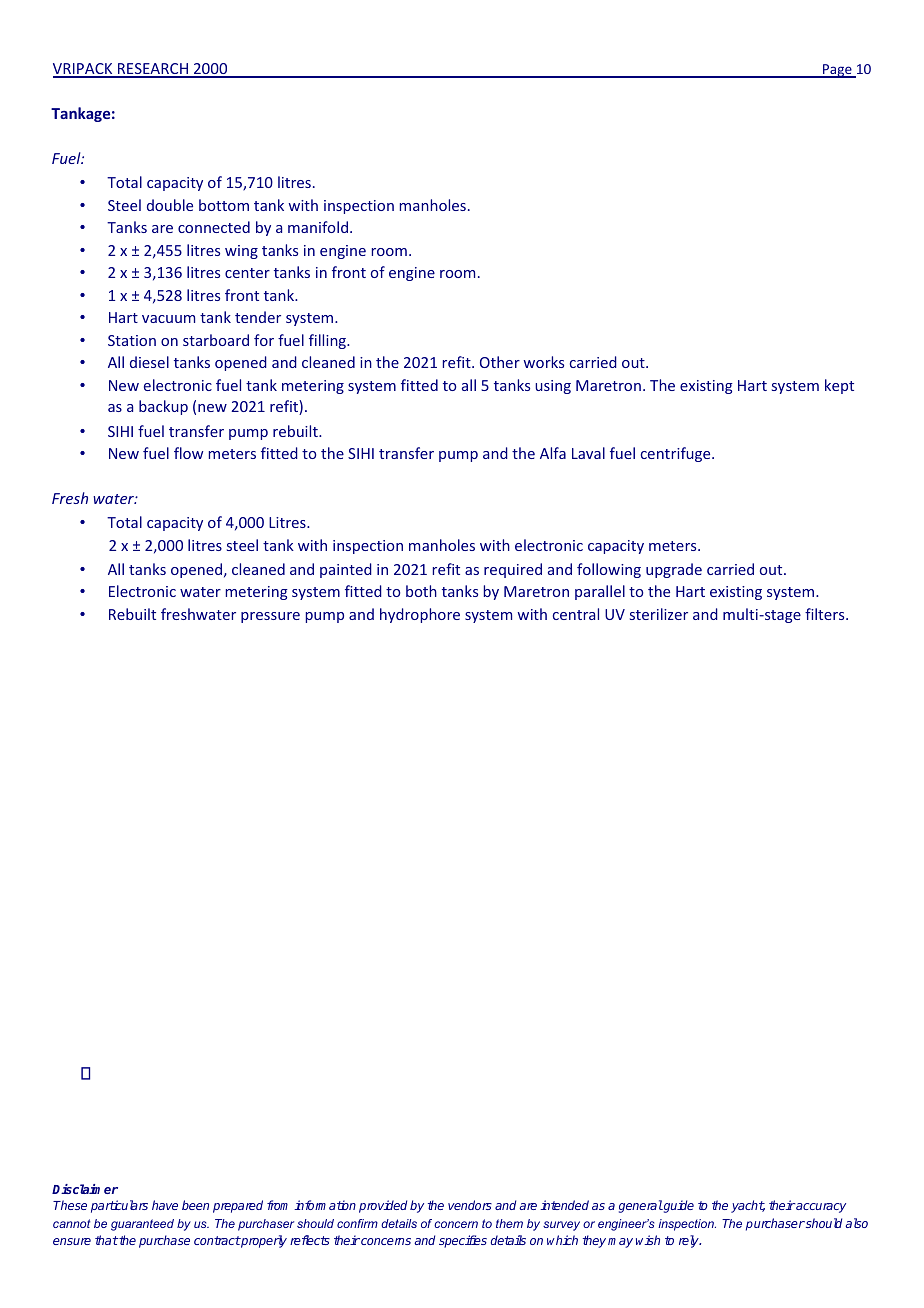  What do you see at coordinates (553, 453) in the document?
I see `Alfa` at bounding box center [553, 453].
